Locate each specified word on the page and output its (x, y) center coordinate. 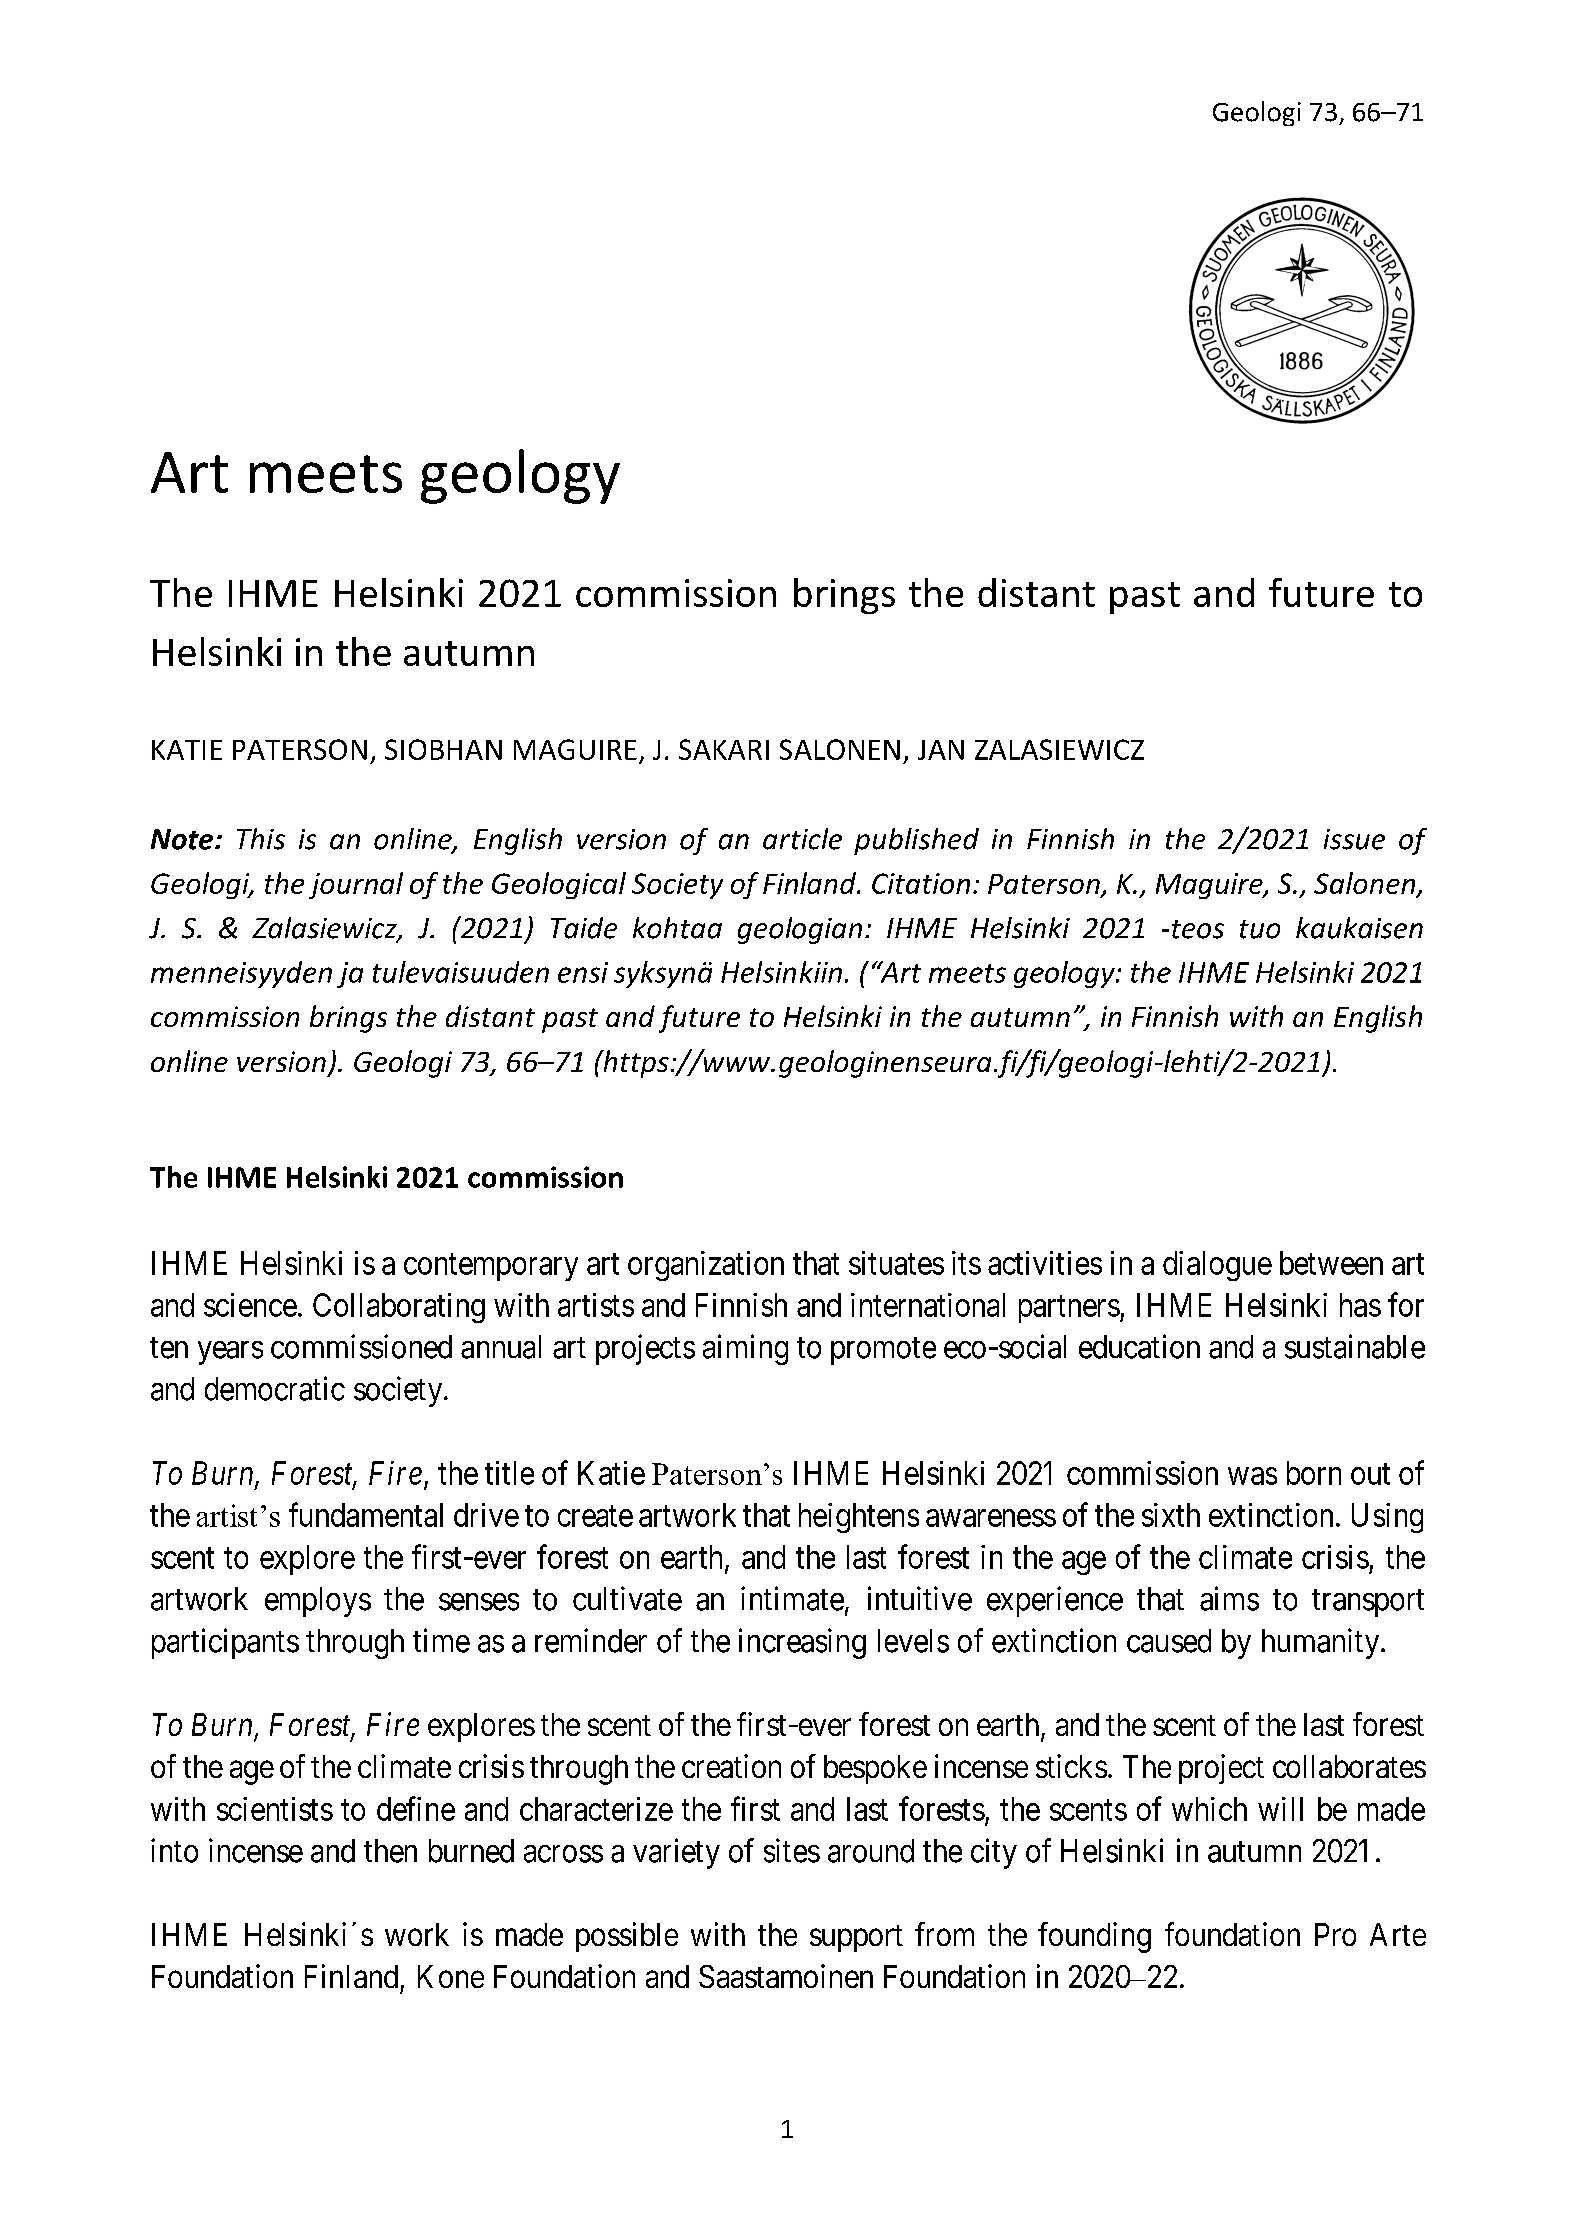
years (230, 1353)
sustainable (1355, 1346)
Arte (1398, 1934)
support (856, 1938)
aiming (745, 1349)
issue (1354, 839)
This (261, 839)
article (802, 839)
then (390, 1851)
